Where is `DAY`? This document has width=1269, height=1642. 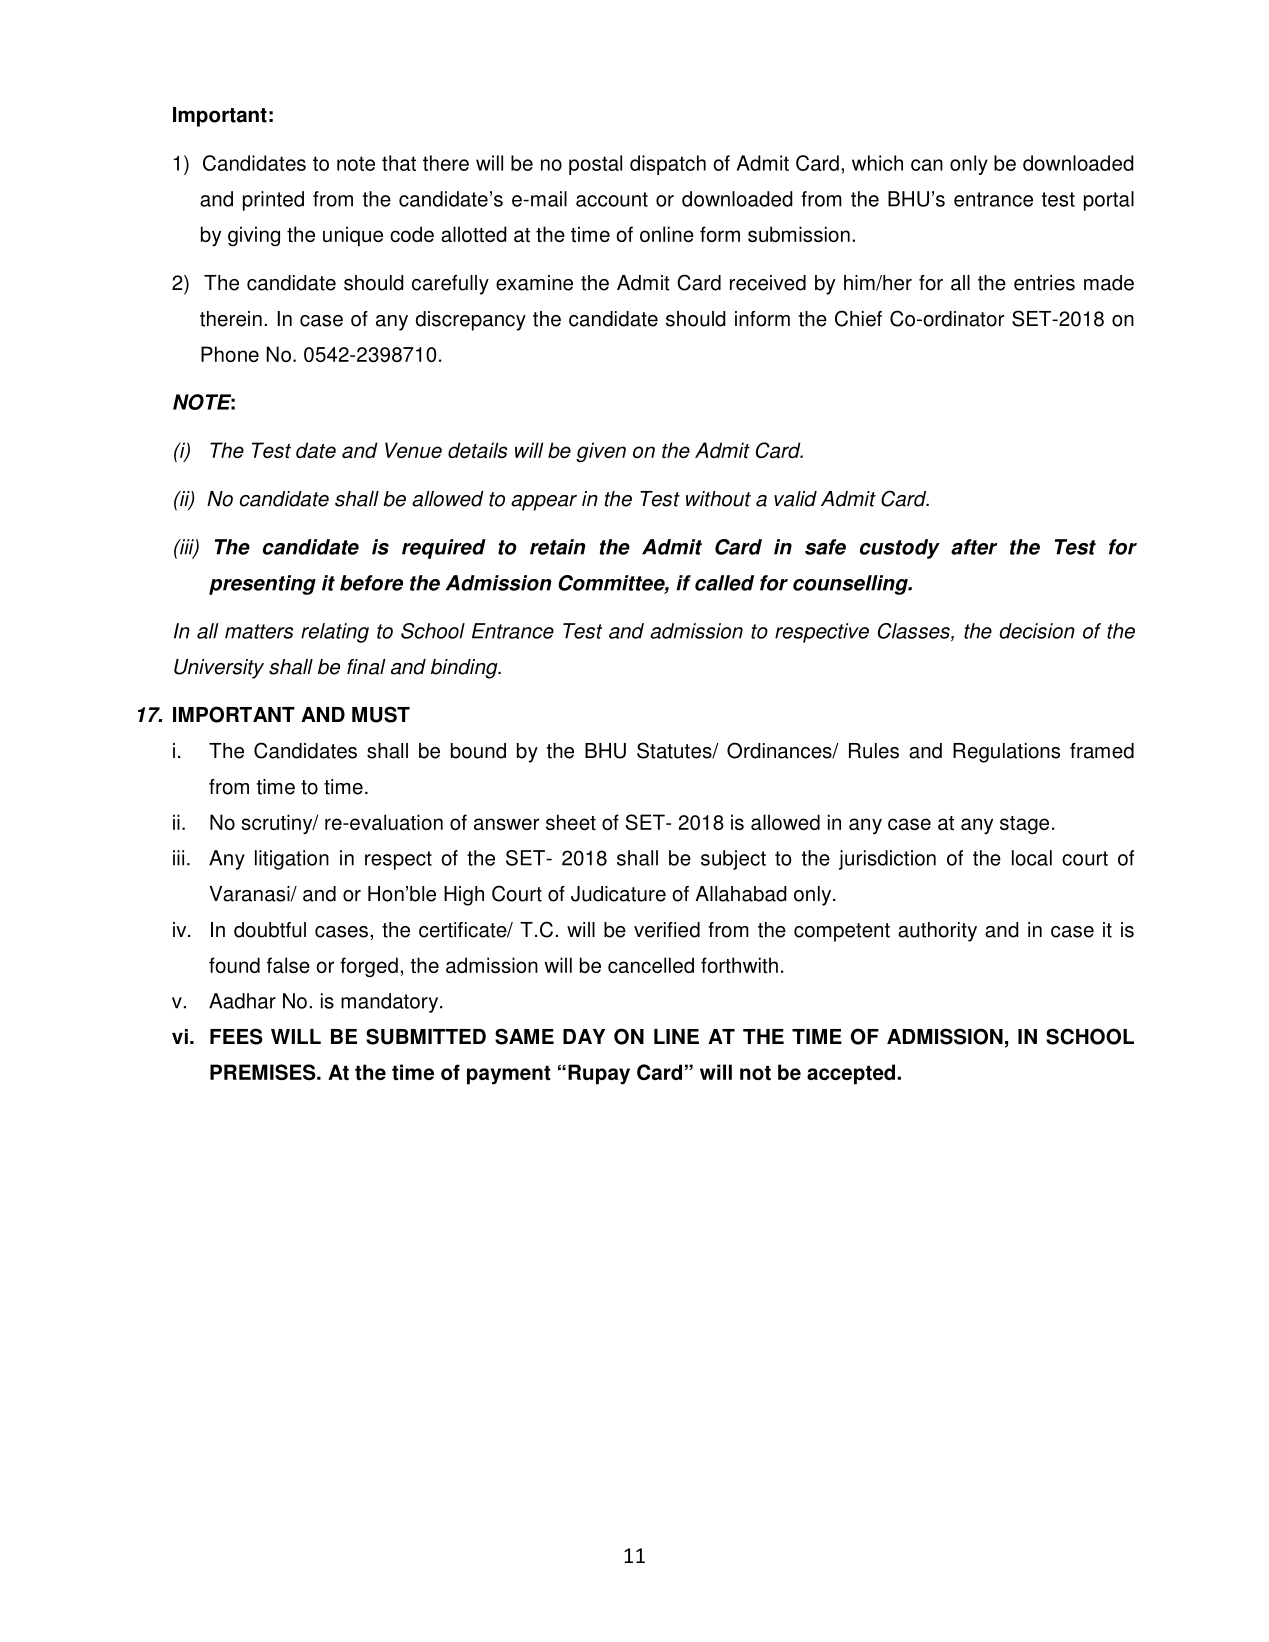 DAY is located at coordinates (584, 1036).
